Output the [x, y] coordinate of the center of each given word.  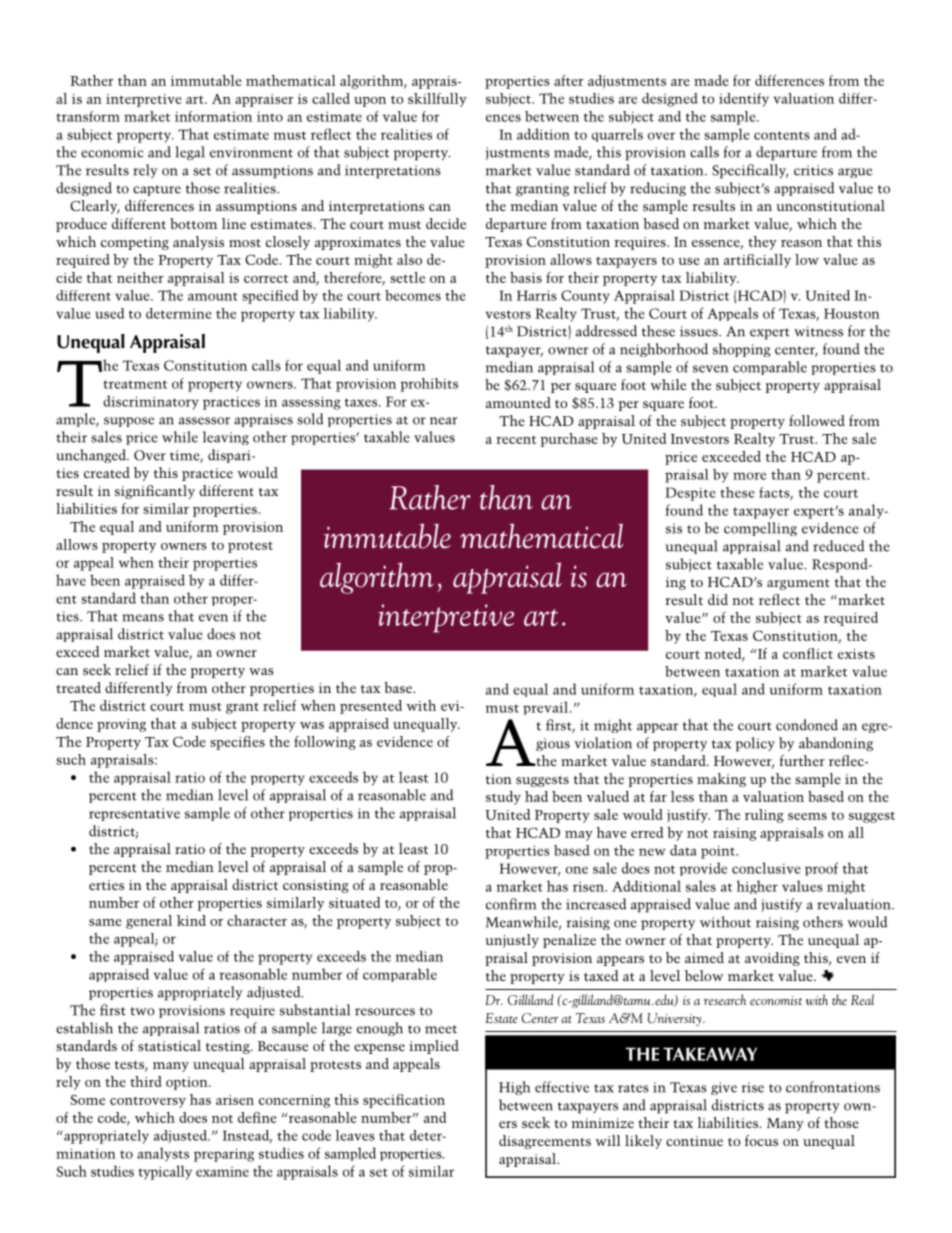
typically [165, 1172]
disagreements [545, 1142]
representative [134, 814]
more [749, 476]
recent [516, 439]
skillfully [437, 100]
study [503, 798]
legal [190, 153]
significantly [155, 492]
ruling [764, 816]
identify [744, 100]
